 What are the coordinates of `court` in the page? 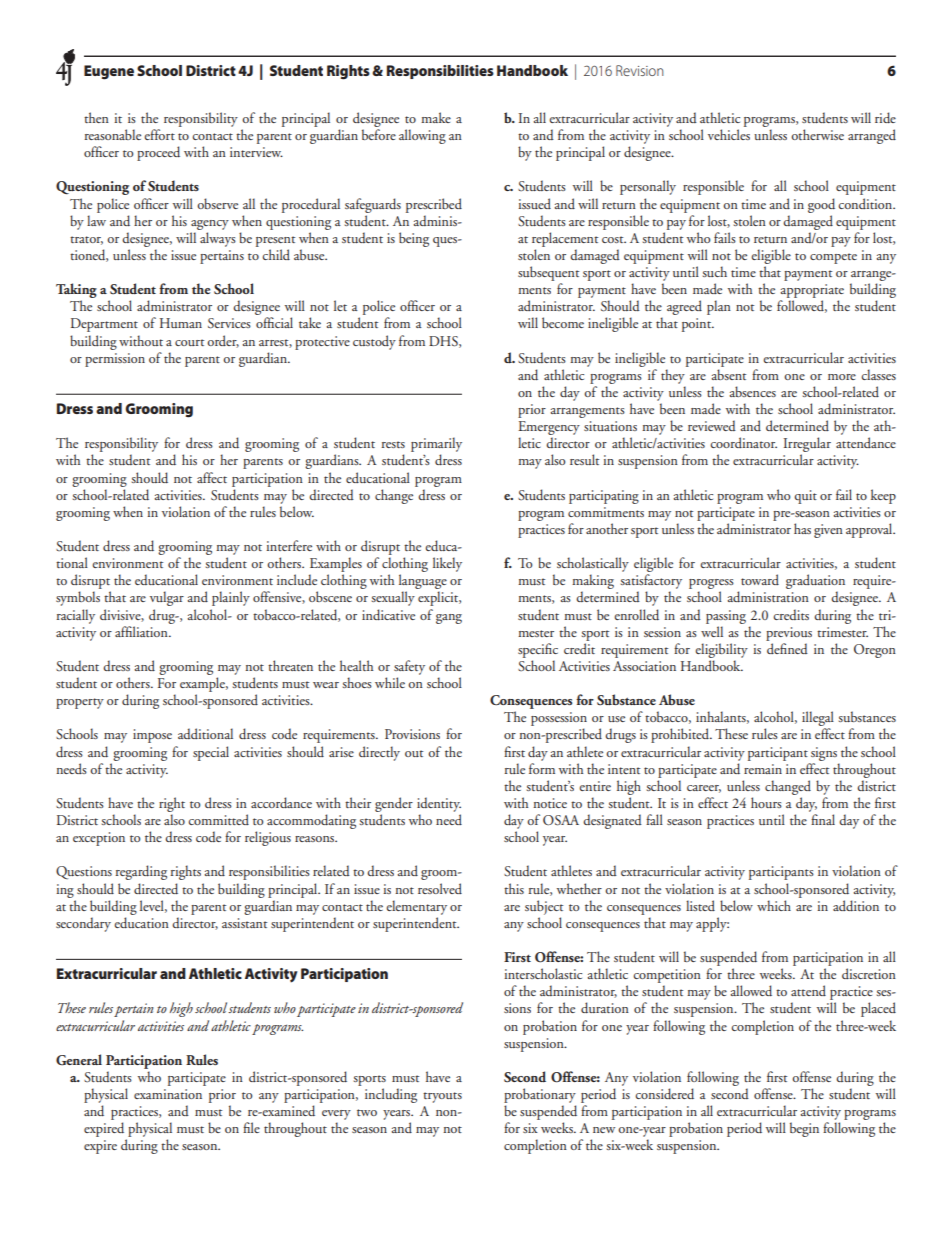 It's located at (189, 342).
